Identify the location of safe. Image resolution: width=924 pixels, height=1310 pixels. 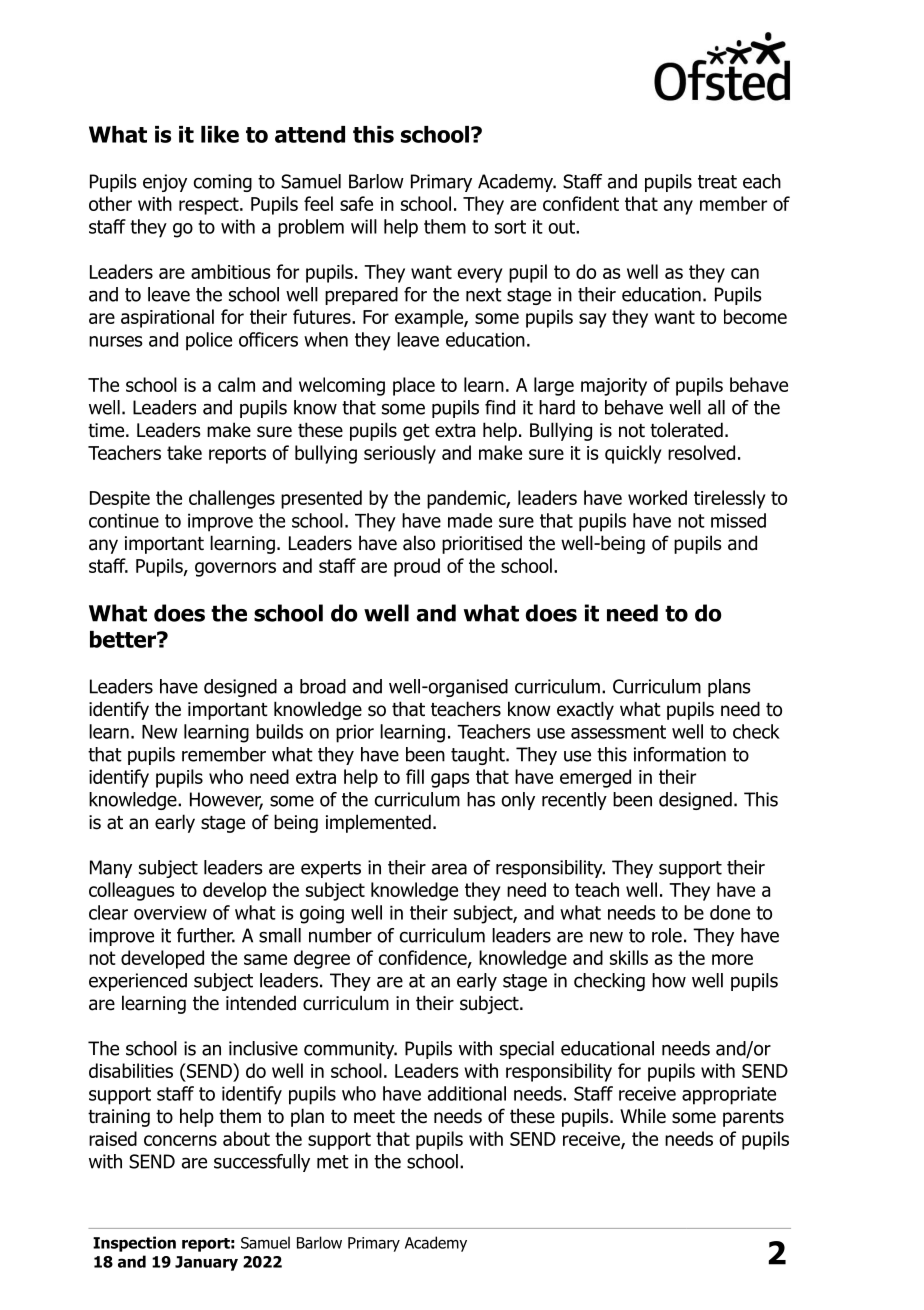
(356, 203).
